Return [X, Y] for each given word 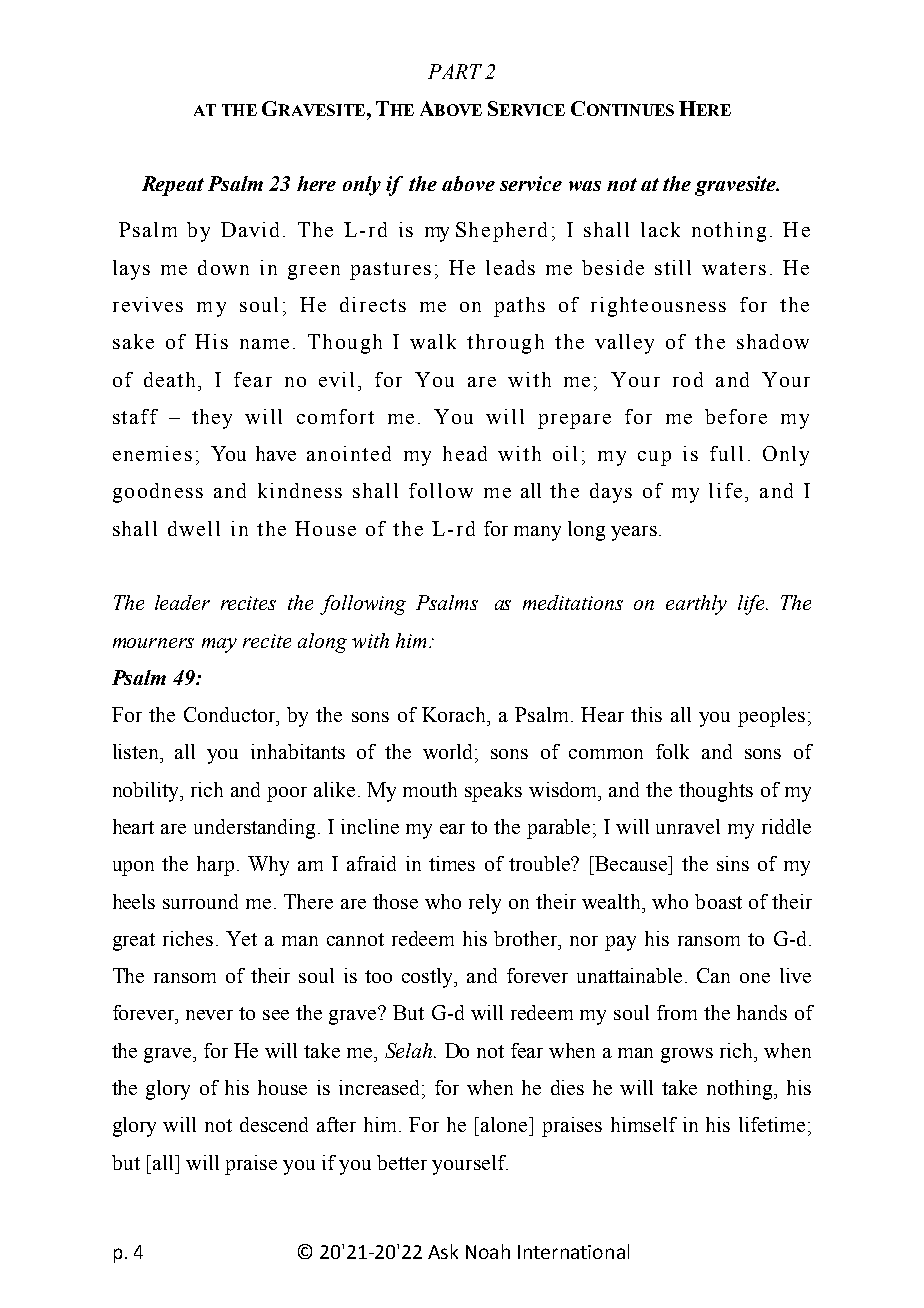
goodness [158, 493]
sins [733, 863]
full [726, 453]
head [465, 453]
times [452, 863]
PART [455, 71]
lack [660, 229]
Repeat [173, 186]
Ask [443, 1251]
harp [215, 866]
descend [274, 1124]
